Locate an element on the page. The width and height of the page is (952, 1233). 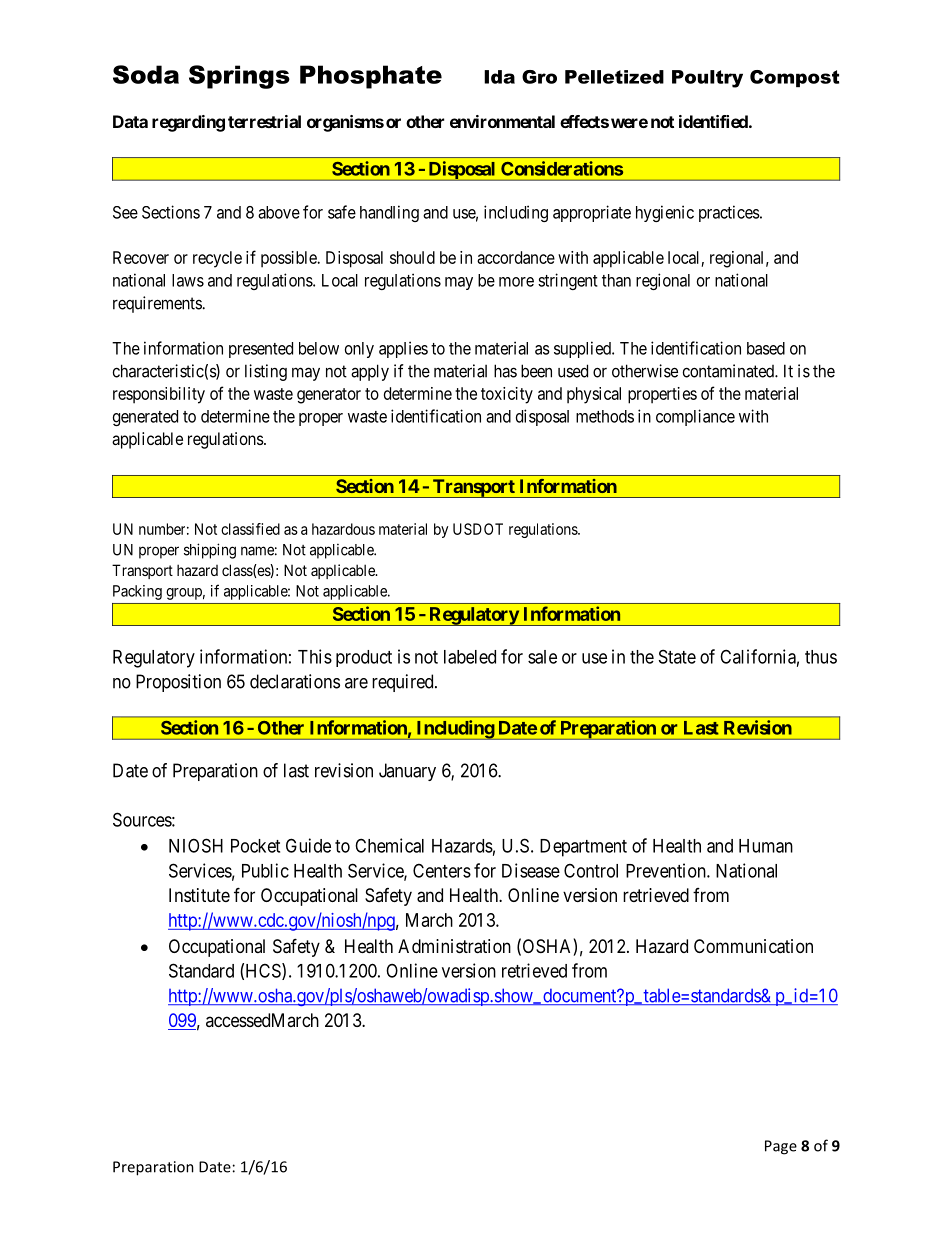
Human is located at coordinates (766, 846).
